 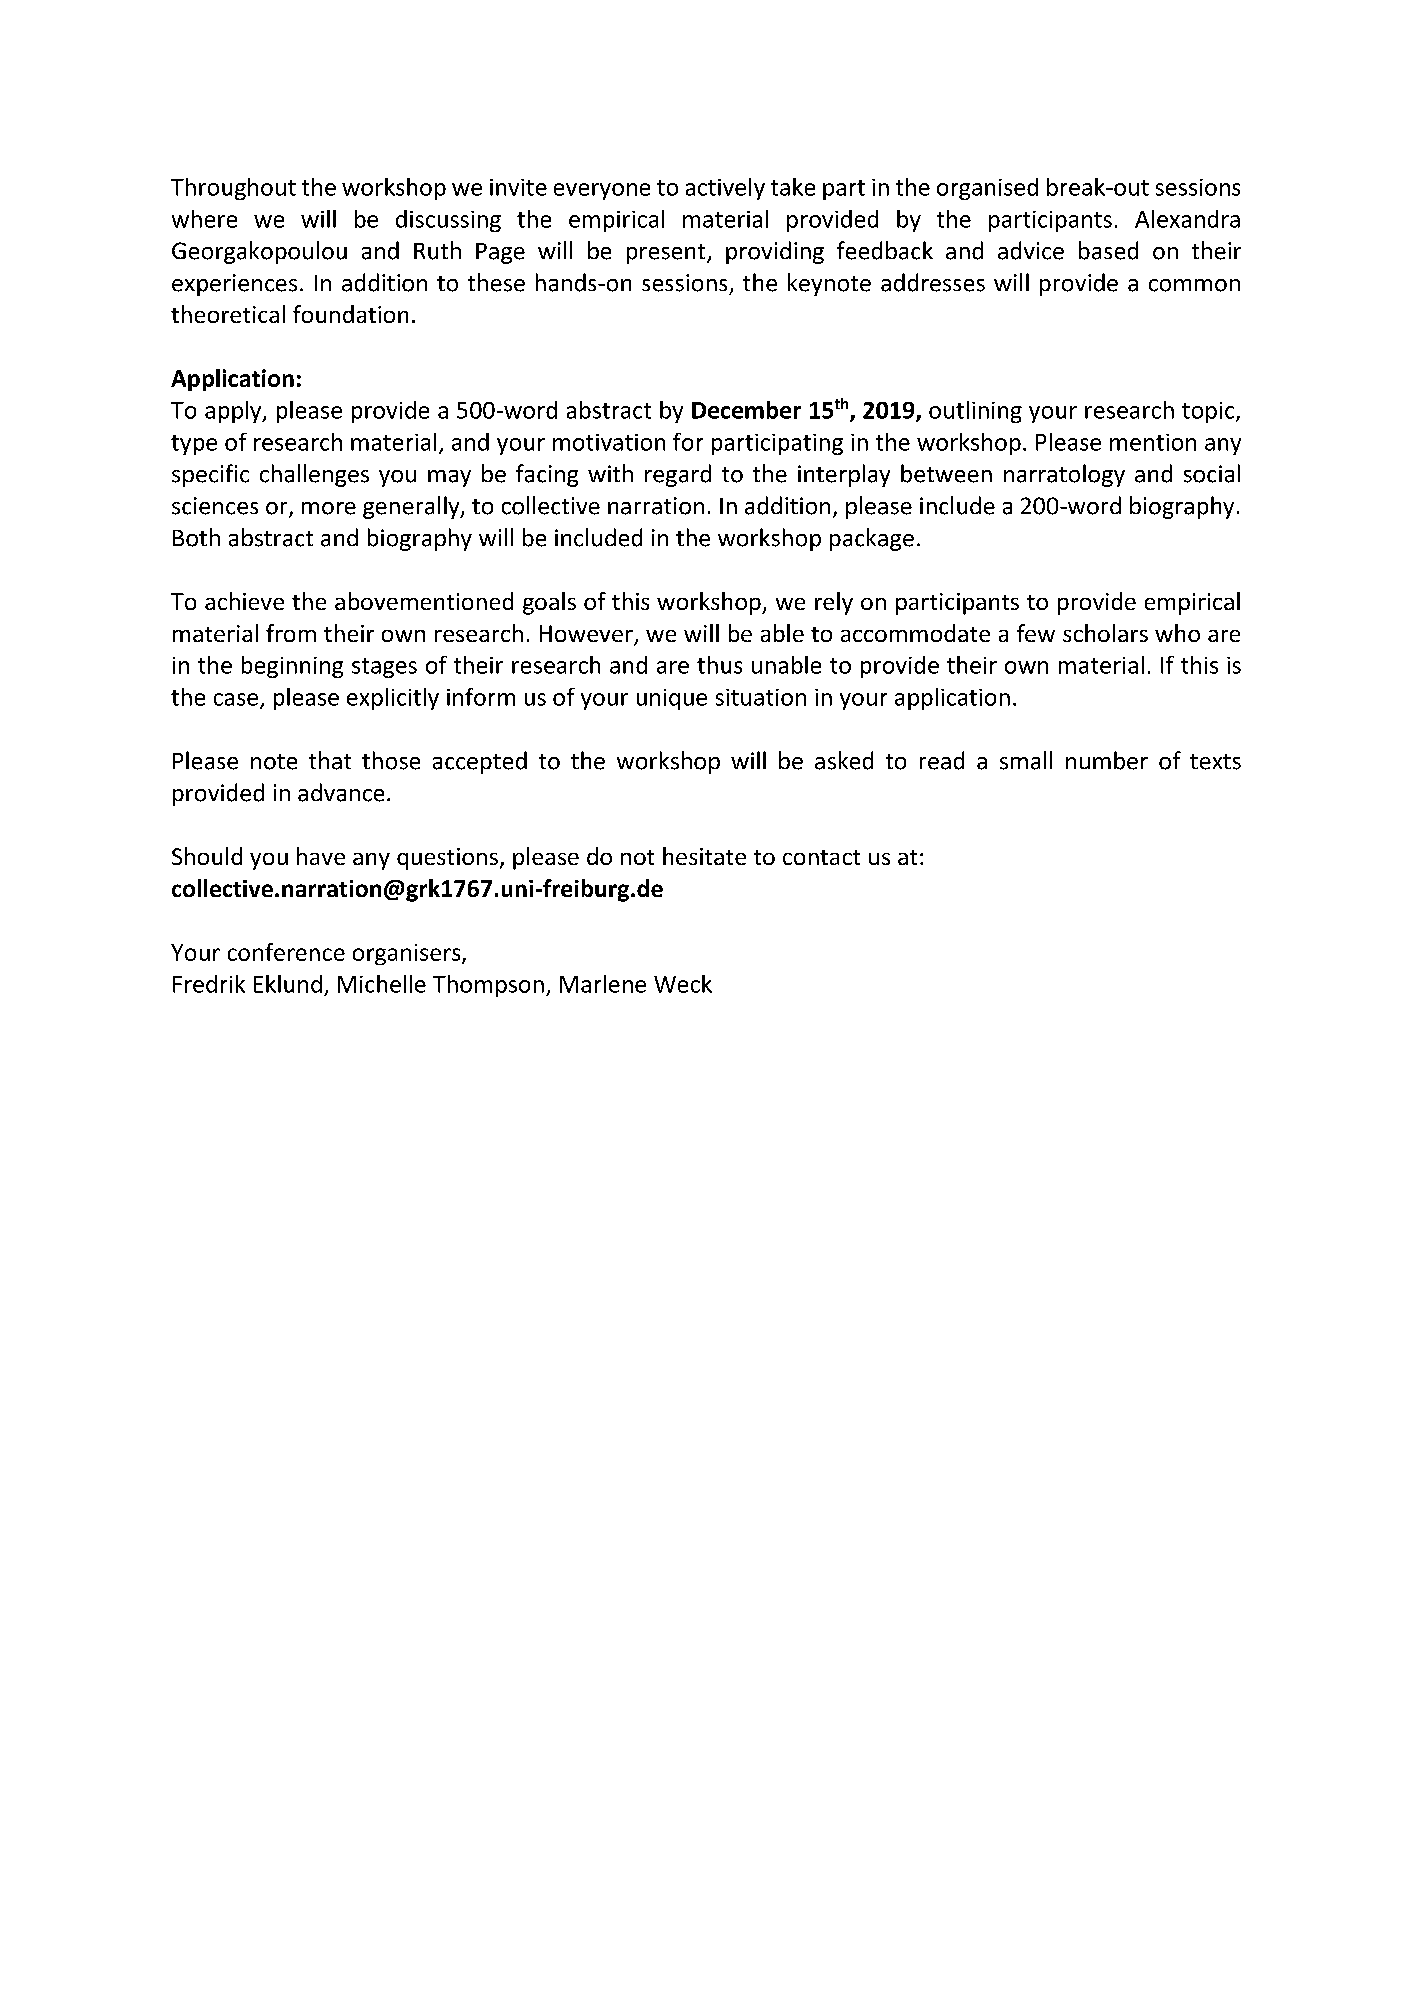 What do you see at coordinates (603, 984) in the document?
I see `Marlene` at bounding box center [603, 984].
